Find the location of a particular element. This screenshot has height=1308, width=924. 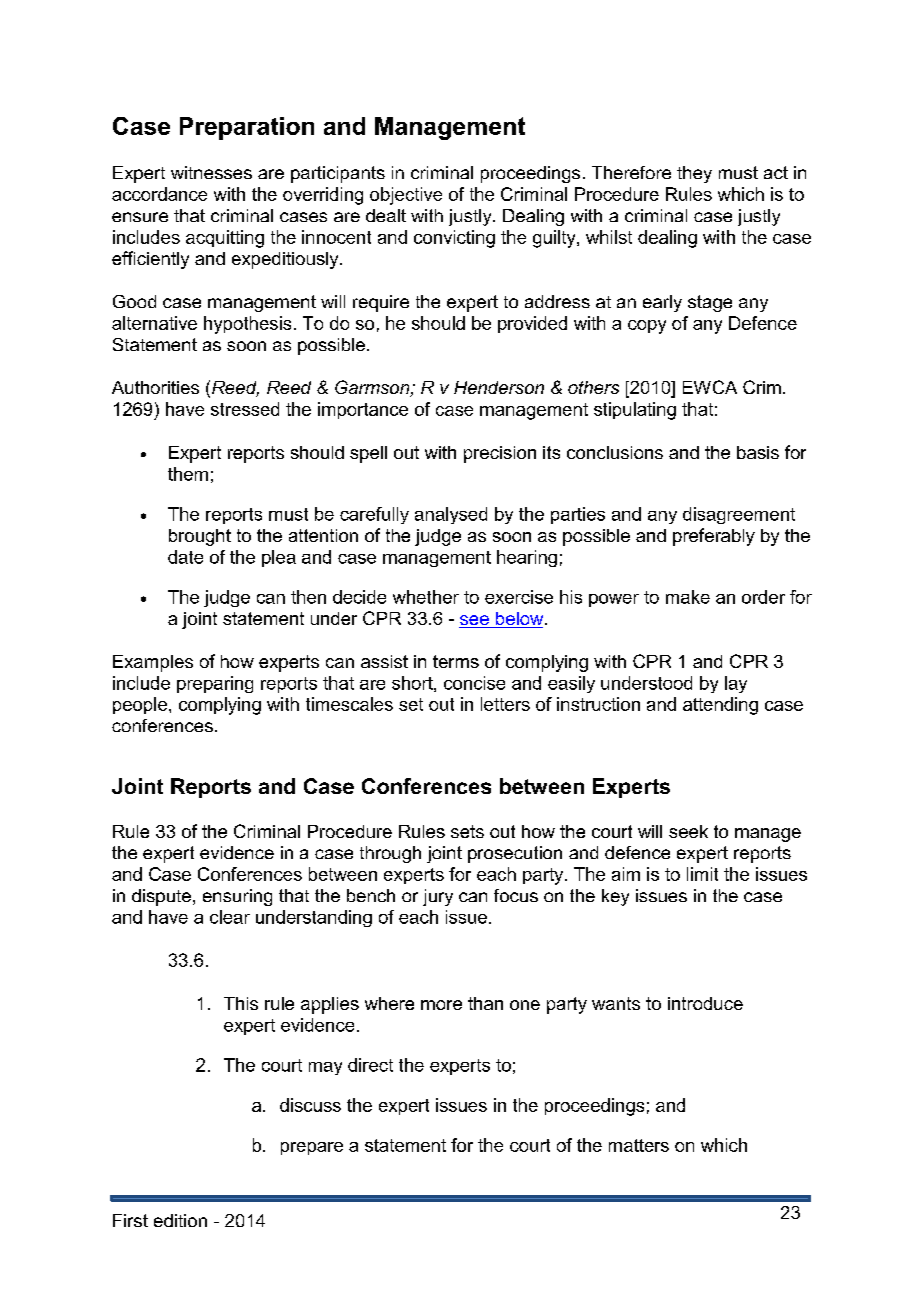

copy is located at coordinates (647, 327).
